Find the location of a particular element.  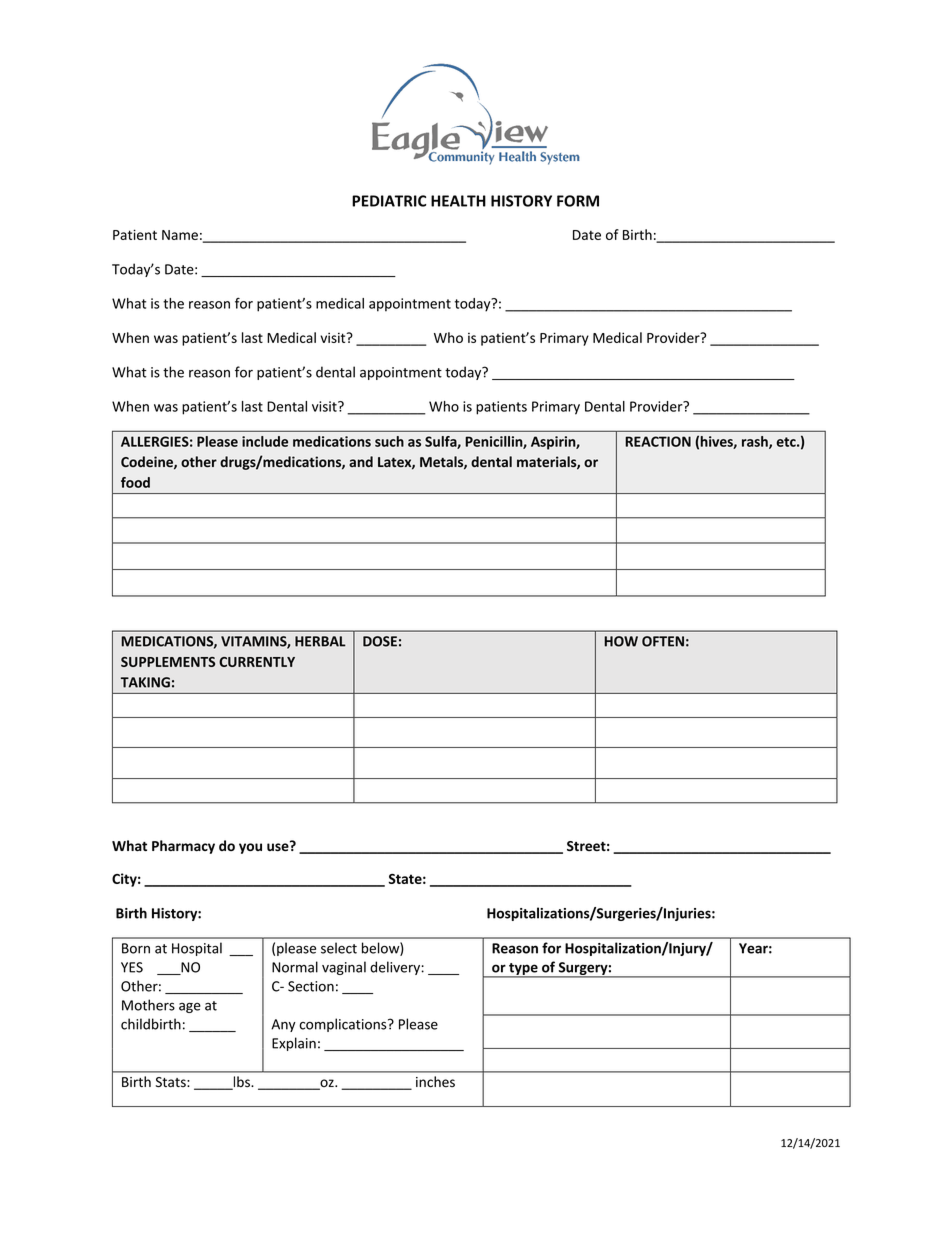

TAKING is located at coordinates (145, 682).
